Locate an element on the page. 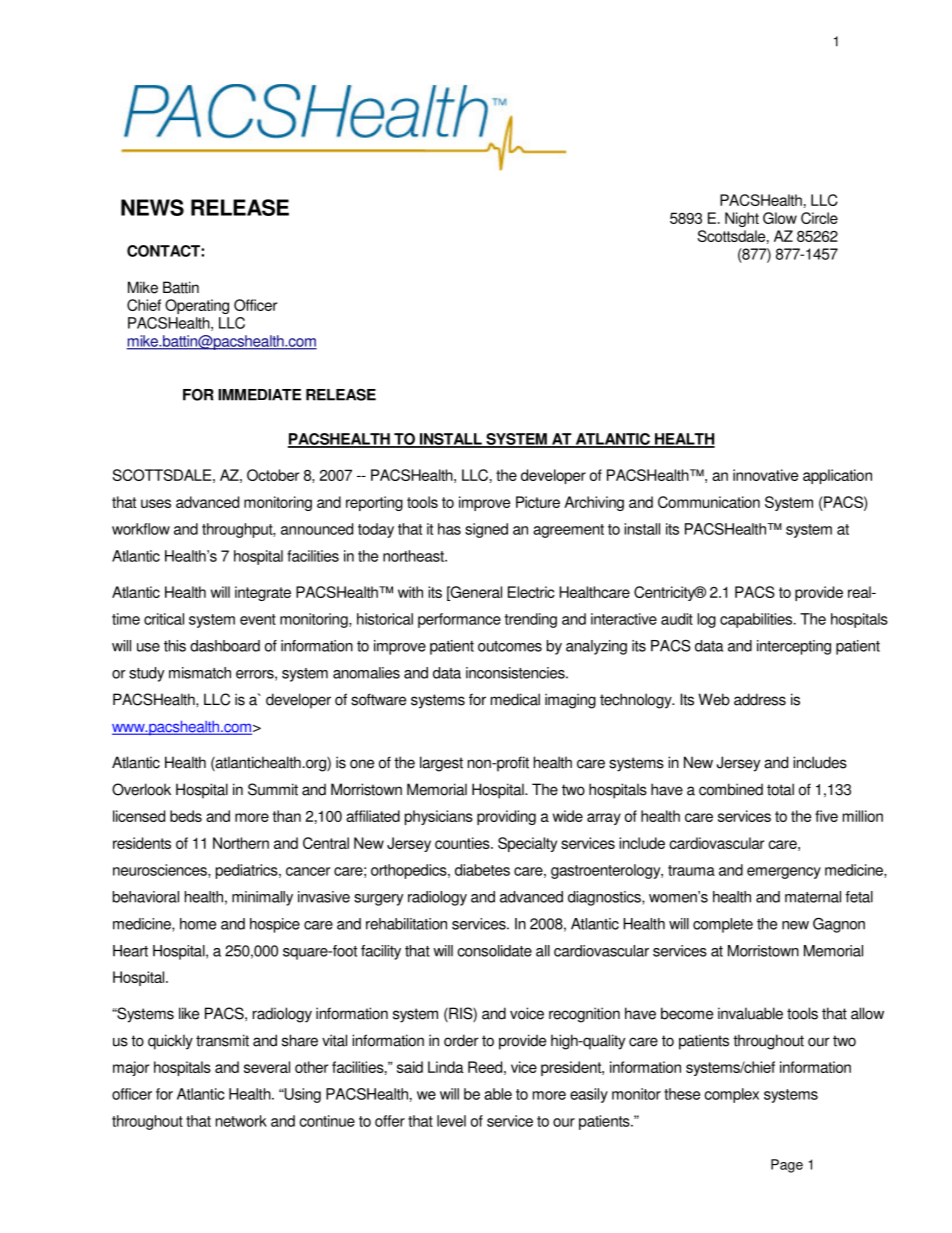  providing is located at coordinates (506, 817).
